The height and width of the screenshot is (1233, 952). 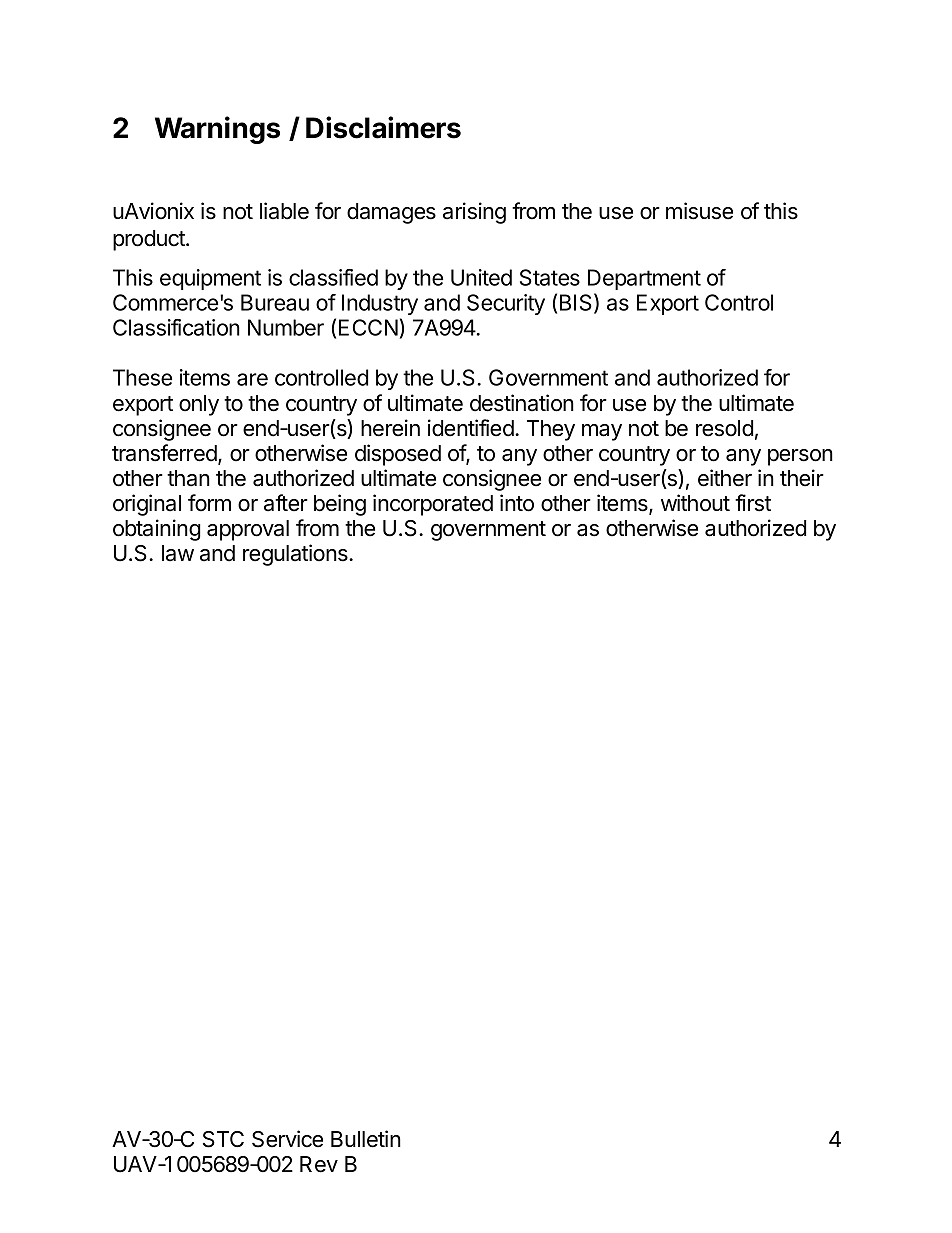 I want to click on law, so click(x=178, y=553).
